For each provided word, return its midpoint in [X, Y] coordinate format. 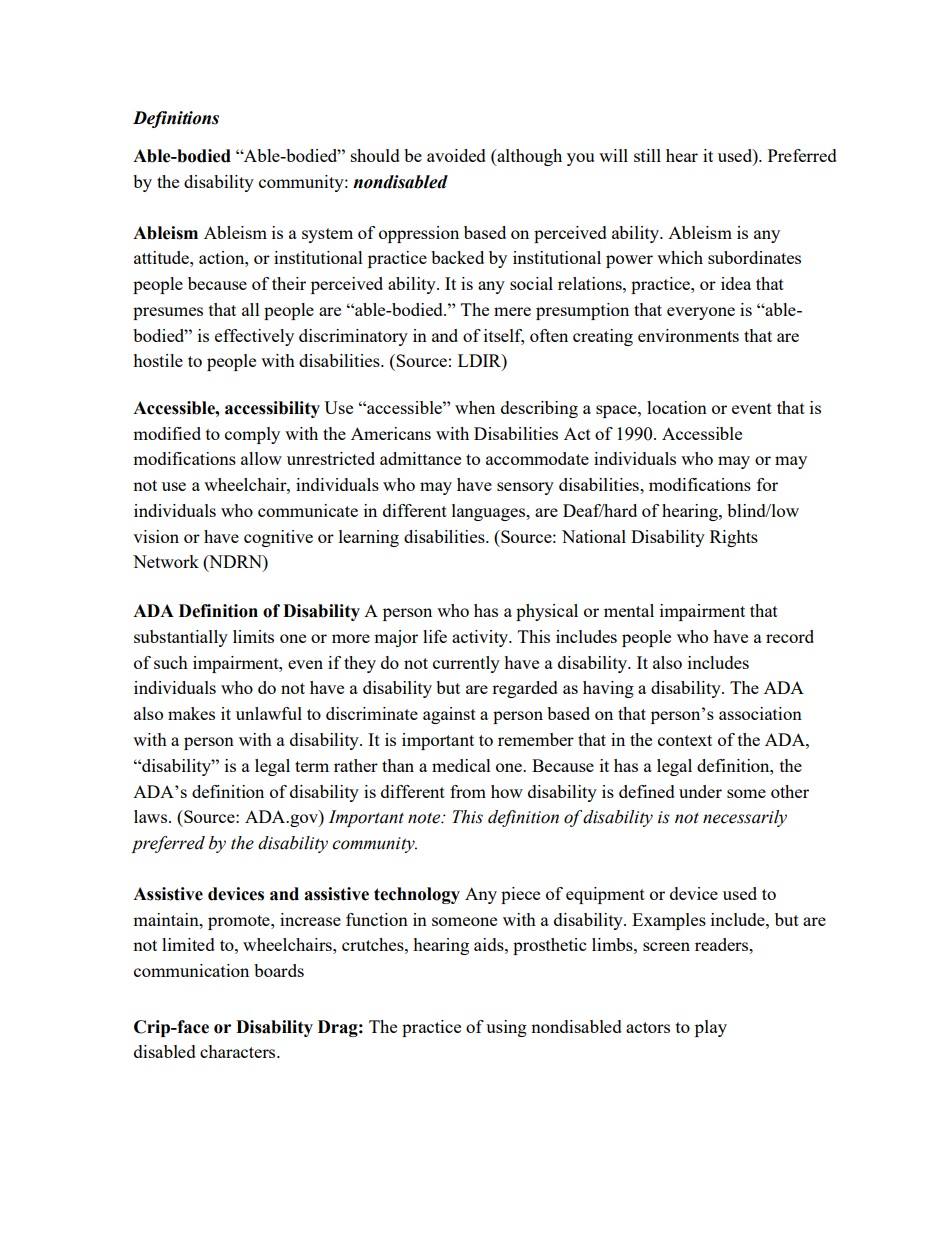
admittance [420, 458]
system [327, 235]
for [767, 484]
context [685, 740]
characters [239, 1051]
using [506, 1028]
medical [461, 765]
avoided [456, 155]
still [647, 155]
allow [261, 458]
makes [191, 713]
